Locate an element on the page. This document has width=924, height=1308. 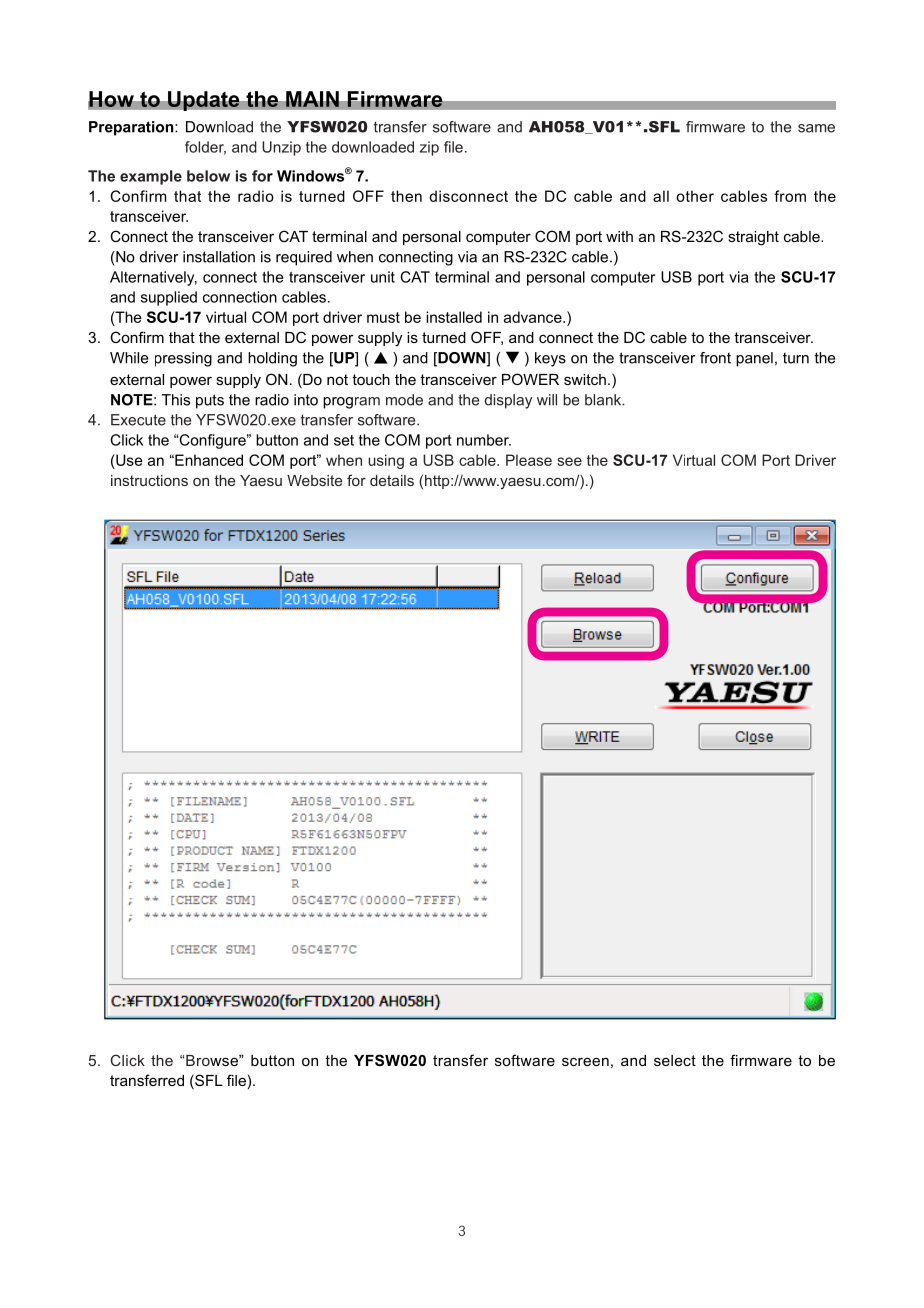
Website is located at coordinates (314, 480).
